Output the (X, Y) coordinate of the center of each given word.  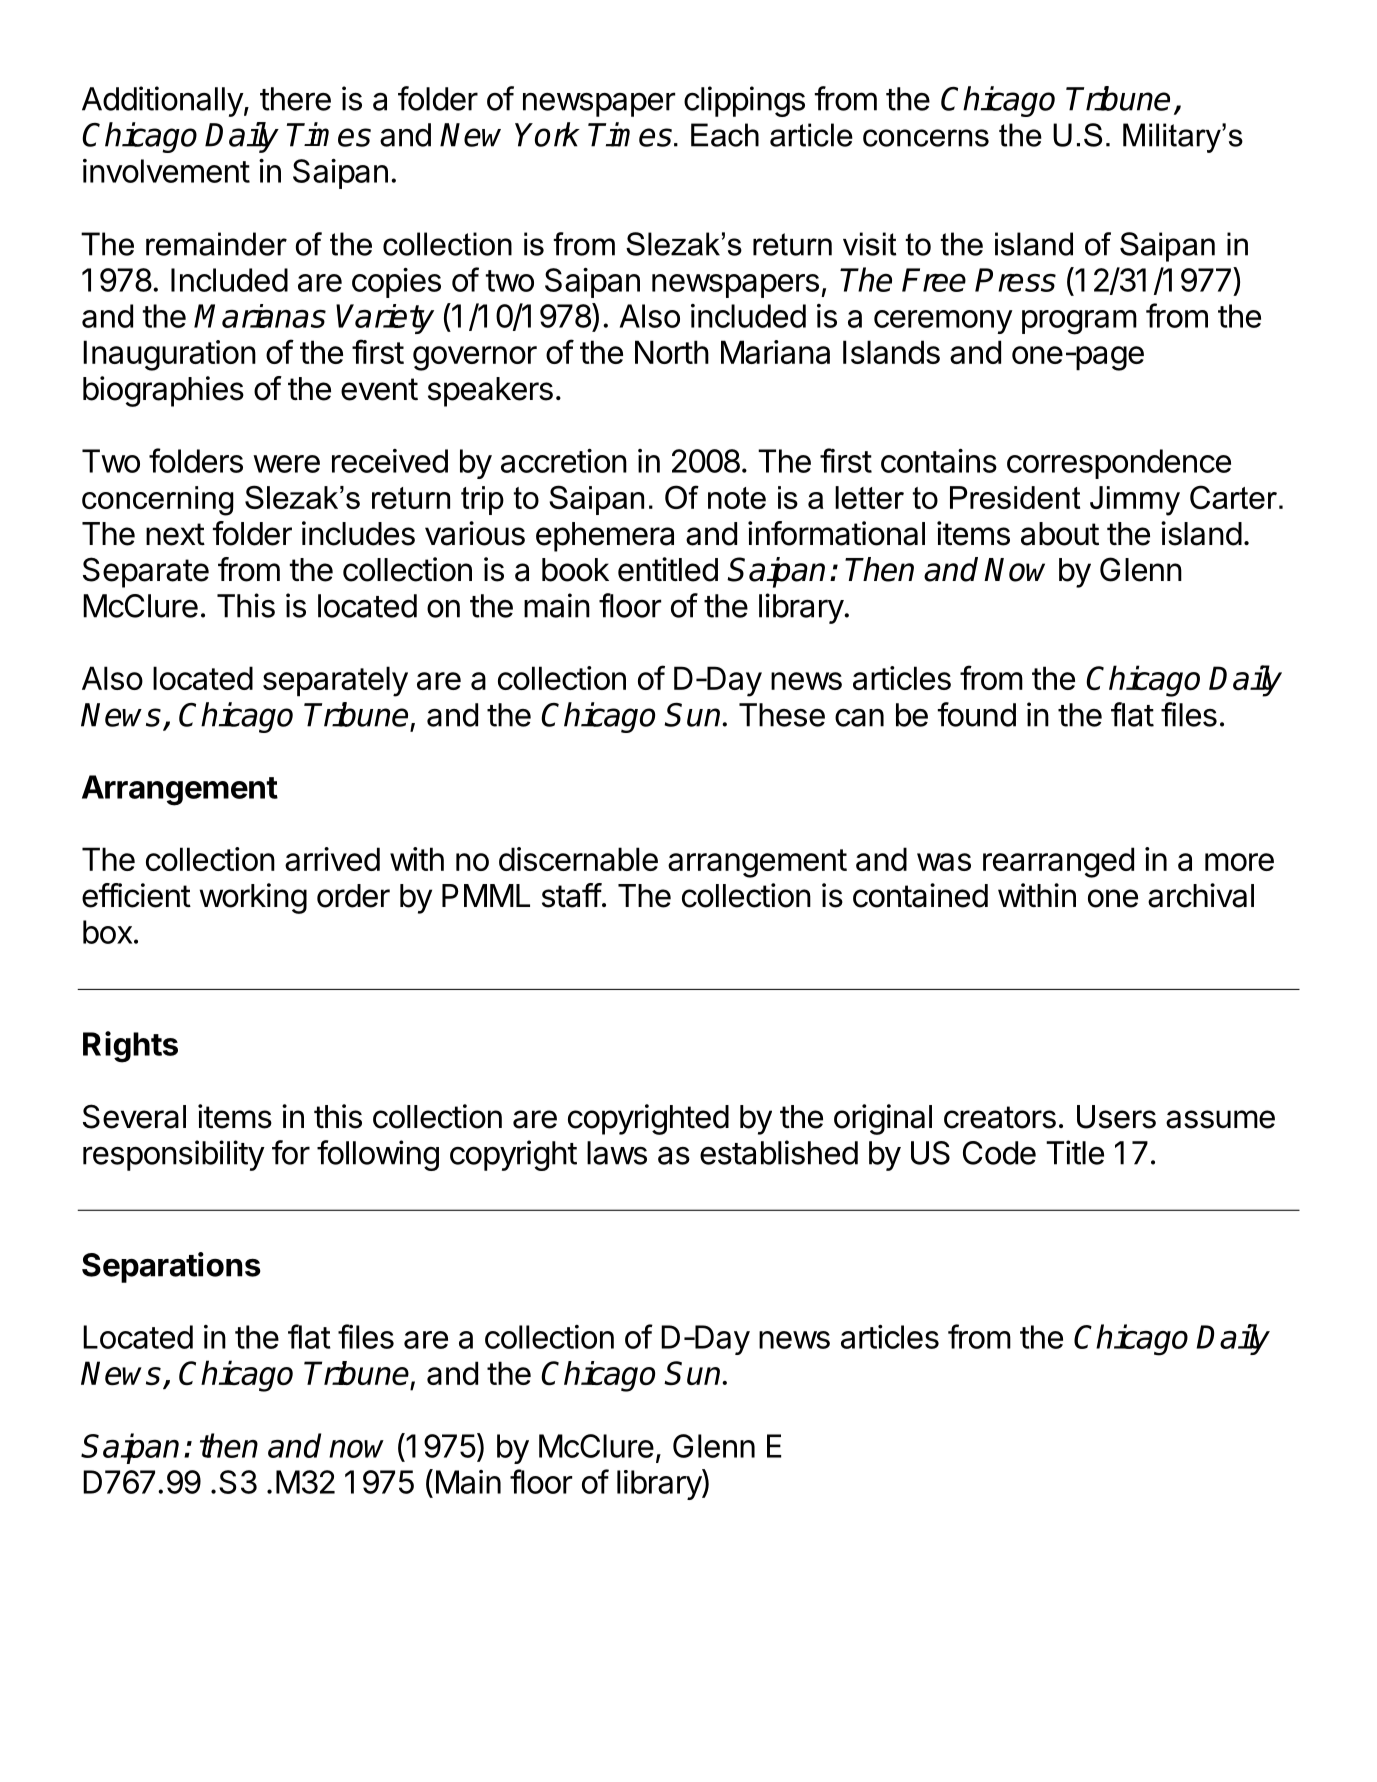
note (737, 498)
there (295, 99)
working (253, 898)
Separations (171, 1267)
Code (999, 1153)
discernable (578, 859)
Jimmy (1135, 501)
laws (617, 1153)
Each (725, 135)
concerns (926, 138)
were (286, 464)
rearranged (1058, 862)
